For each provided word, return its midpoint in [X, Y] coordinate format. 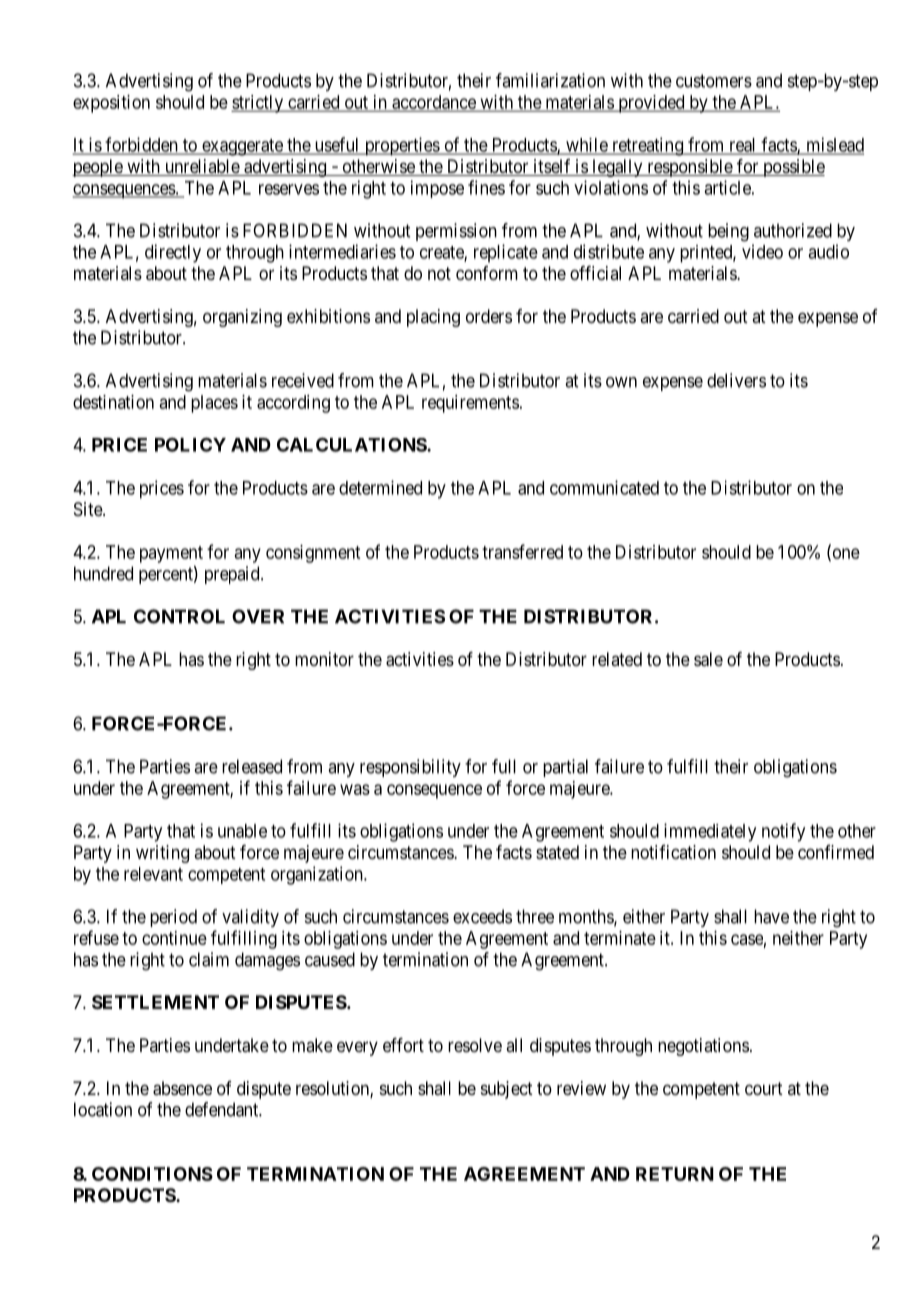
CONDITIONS [152, 1174]
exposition [111, 104]
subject [507, 1090]
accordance [434, 103]
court [764, 1088]
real [743, 146]
